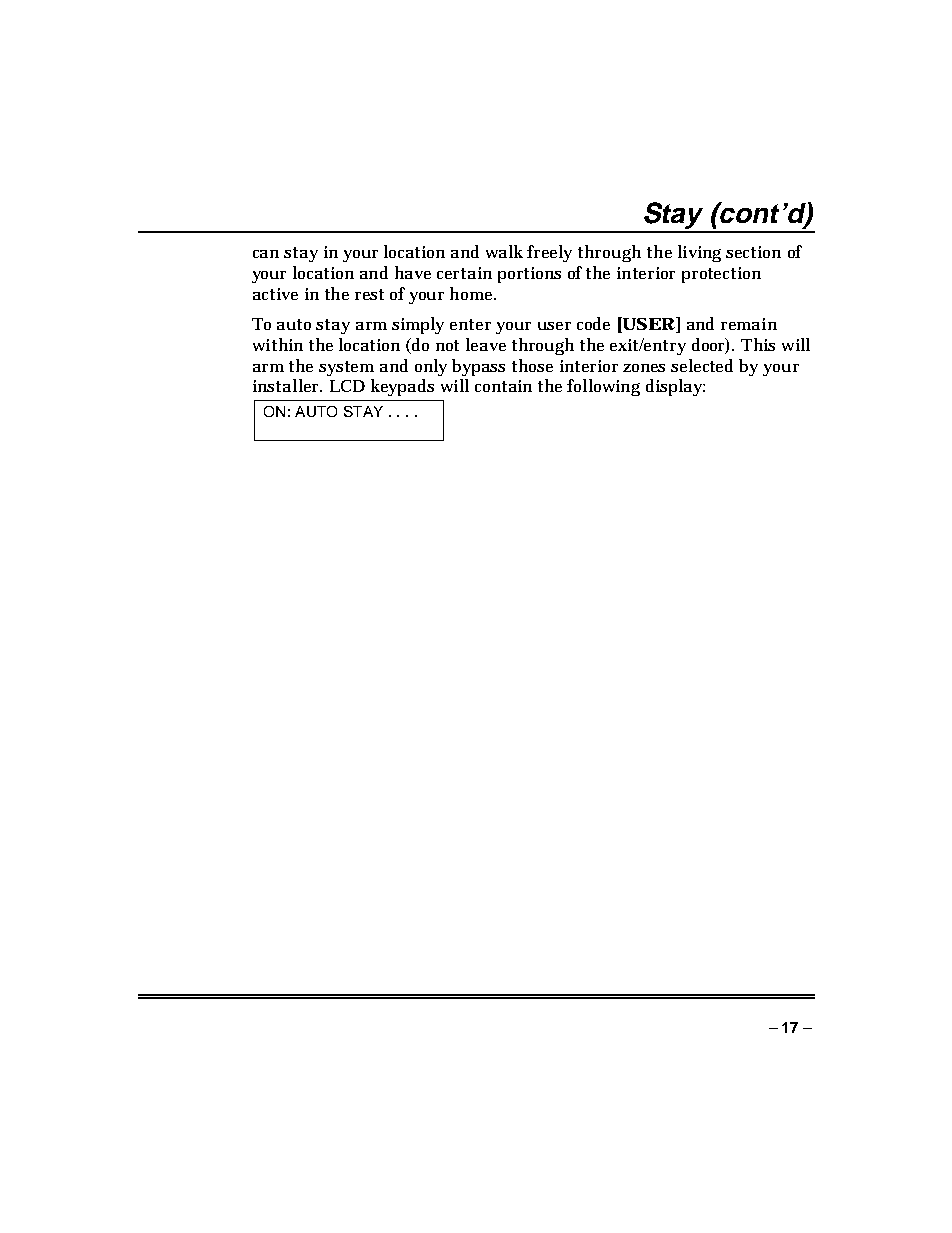  I want to click on This, so click(758, 344).
